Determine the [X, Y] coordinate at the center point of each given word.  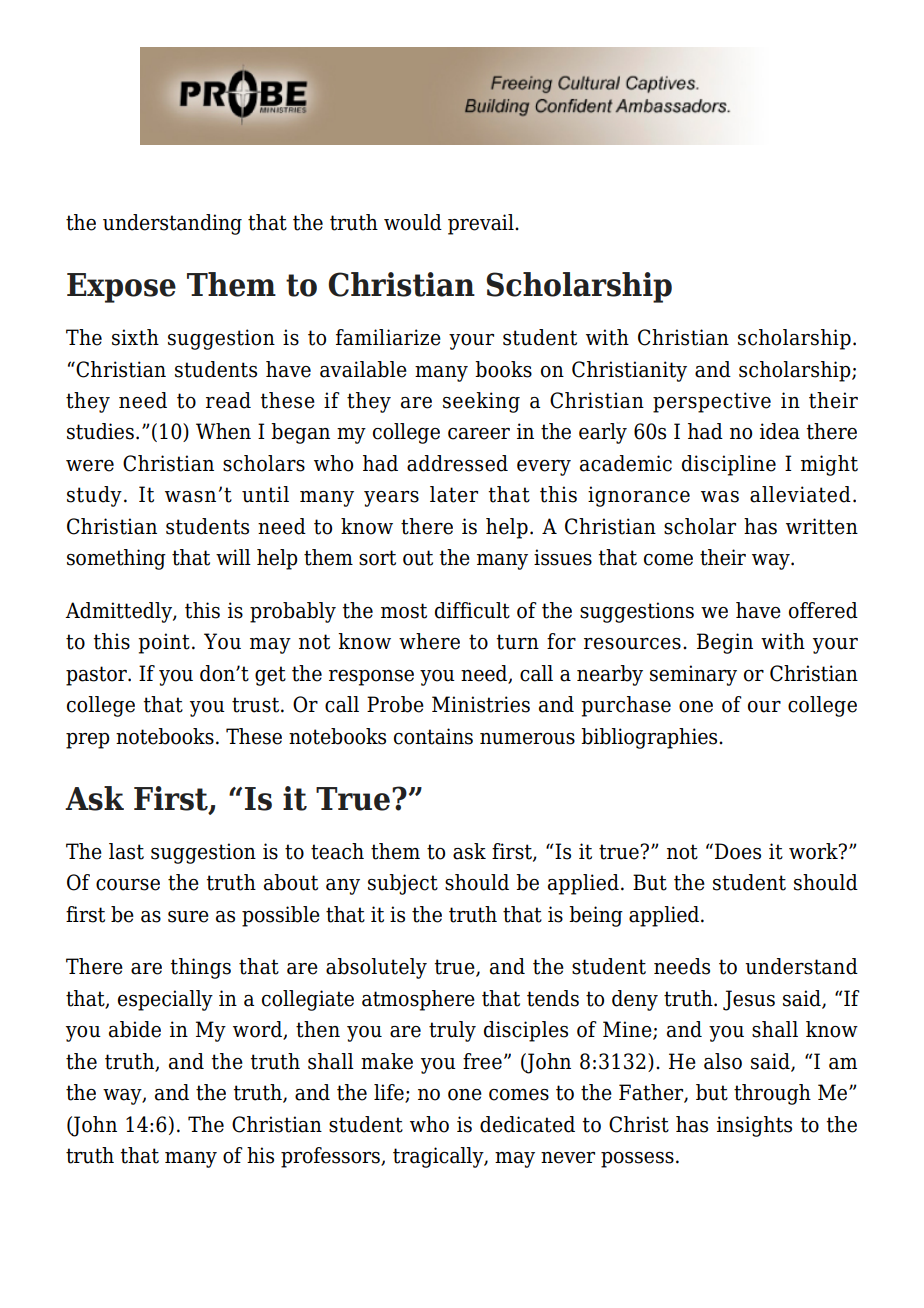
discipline [729, 465]
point [164, 643]
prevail [482, 224]
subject [403, 884]
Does [738, 851]
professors [331, 1157]
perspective [712, 402]
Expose [121, 288]
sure [188, 917]
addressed [457, 463]
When [223, 431]
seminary [693, 675]
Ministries [481, 704]
